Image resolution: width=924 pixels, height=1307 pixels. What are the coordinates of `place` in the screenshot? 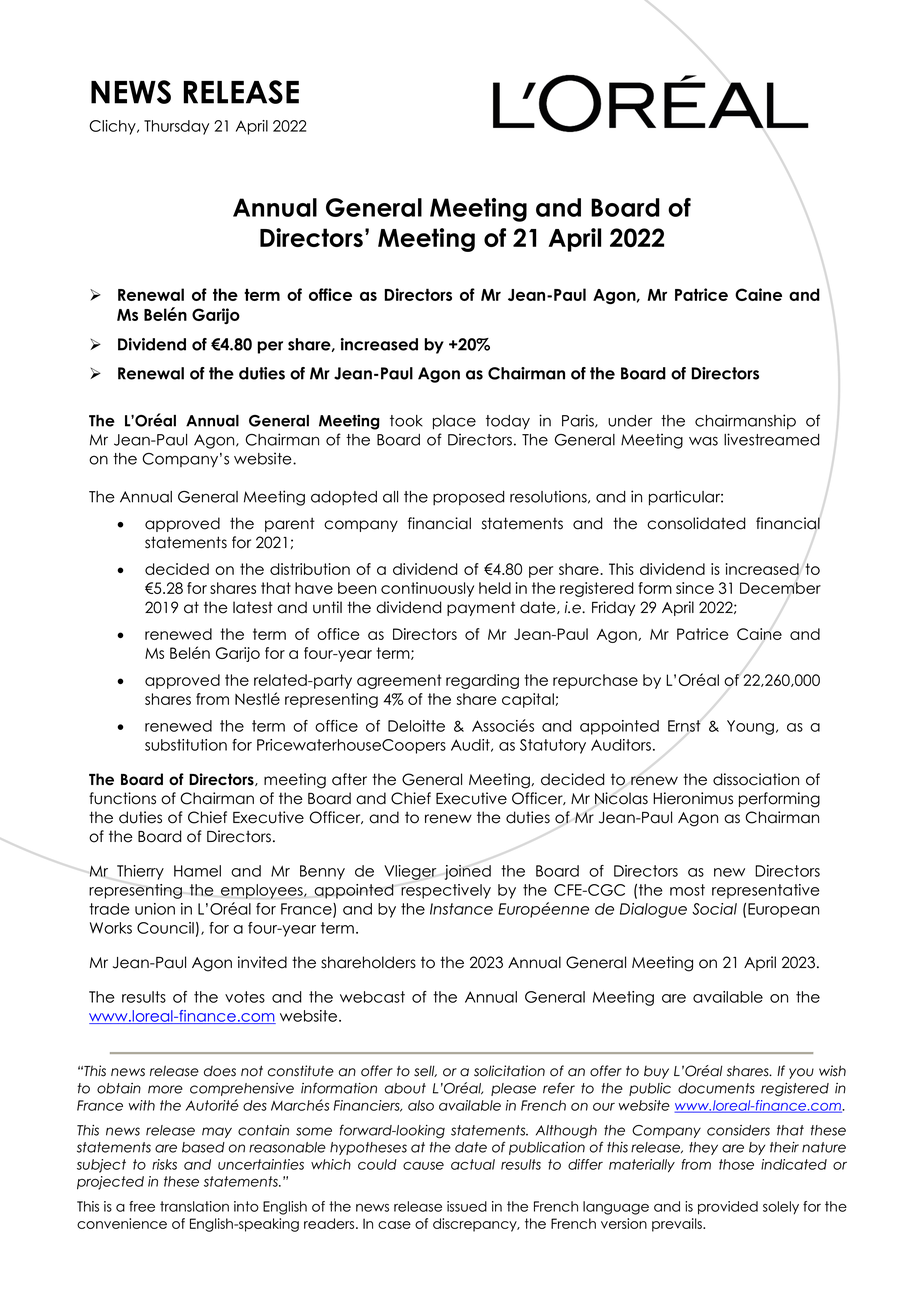 It's located at (454, 422).
